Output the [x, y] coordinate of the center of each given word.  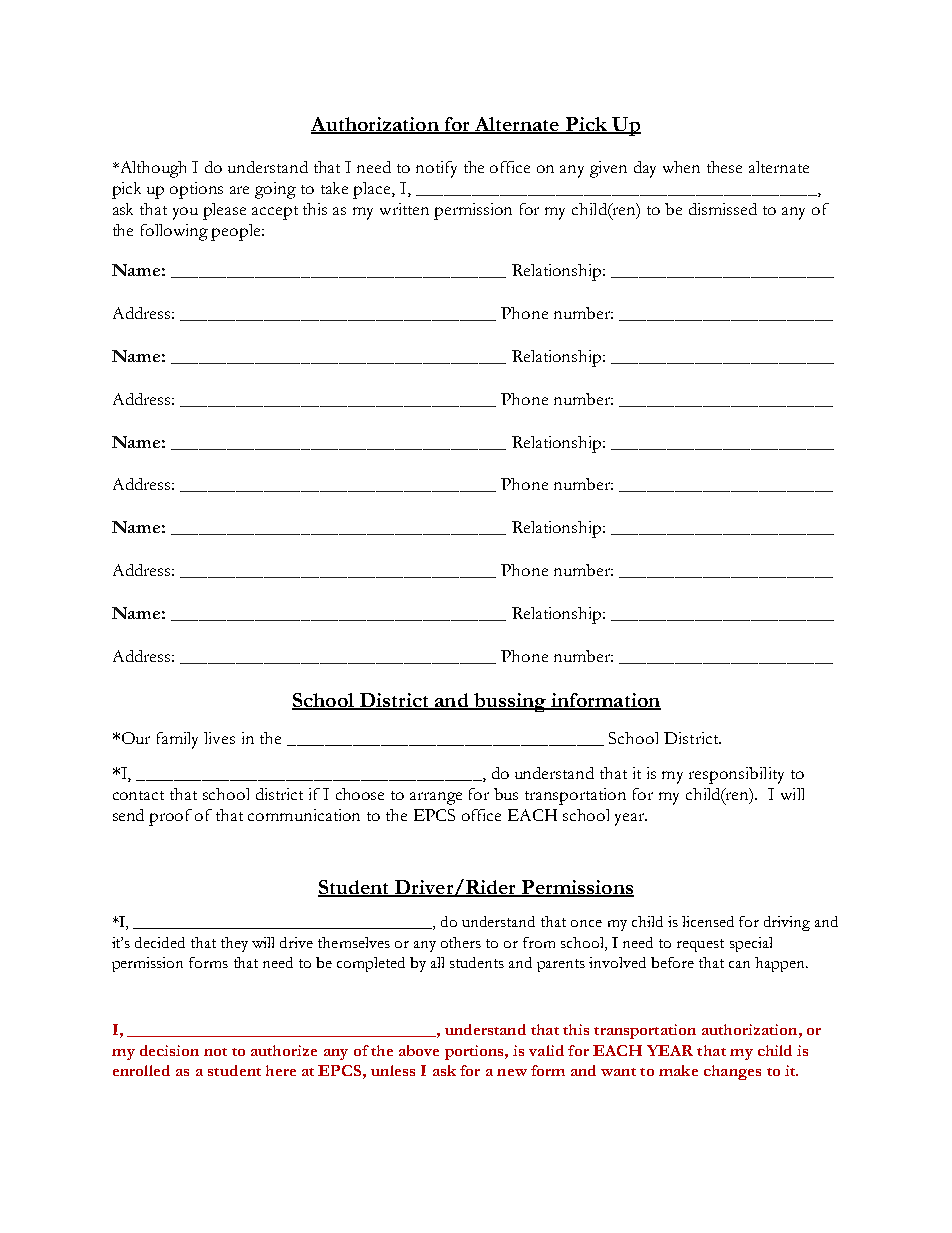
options [196, 190]
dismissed [723, 209]
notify [436, 169]
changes [732, 1072]
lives [219, 738]
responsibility [736, 775]
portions [475, 1052]
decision [169, 1050]
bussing [510, 702]
